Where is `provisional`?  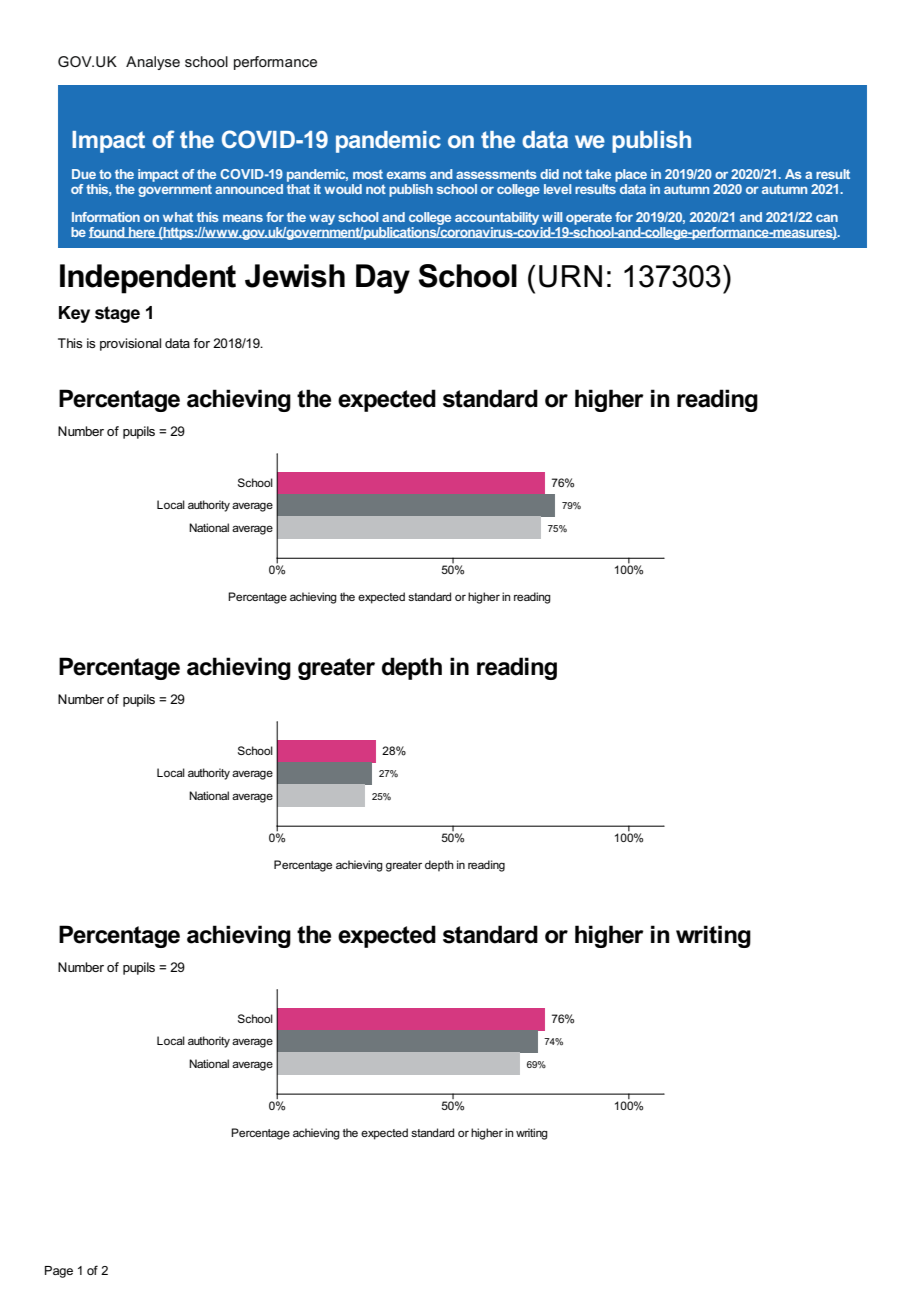
provisional is located at coordinates (130, 344).
